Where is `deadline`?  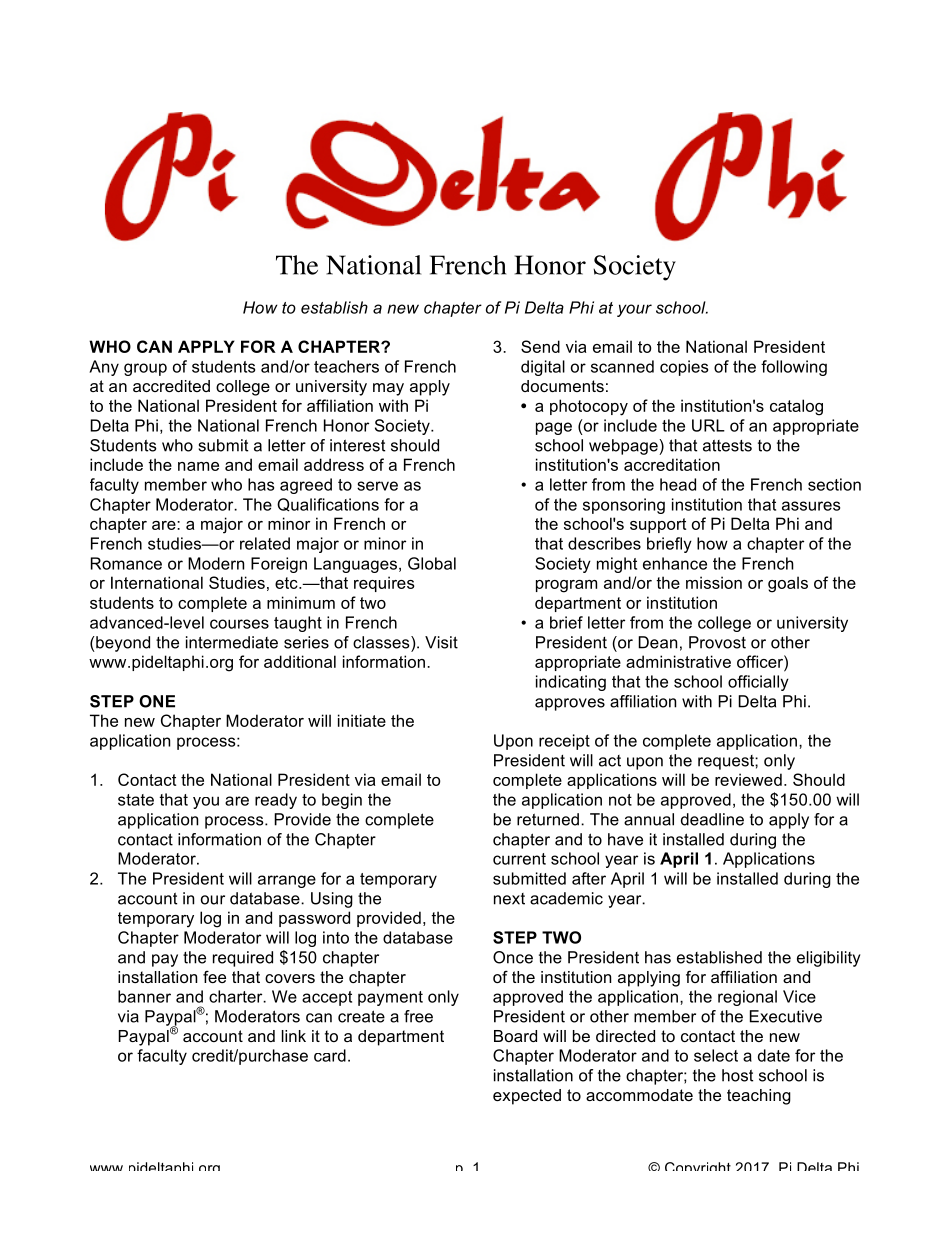 deadline is located at coordinates (712, 819).
